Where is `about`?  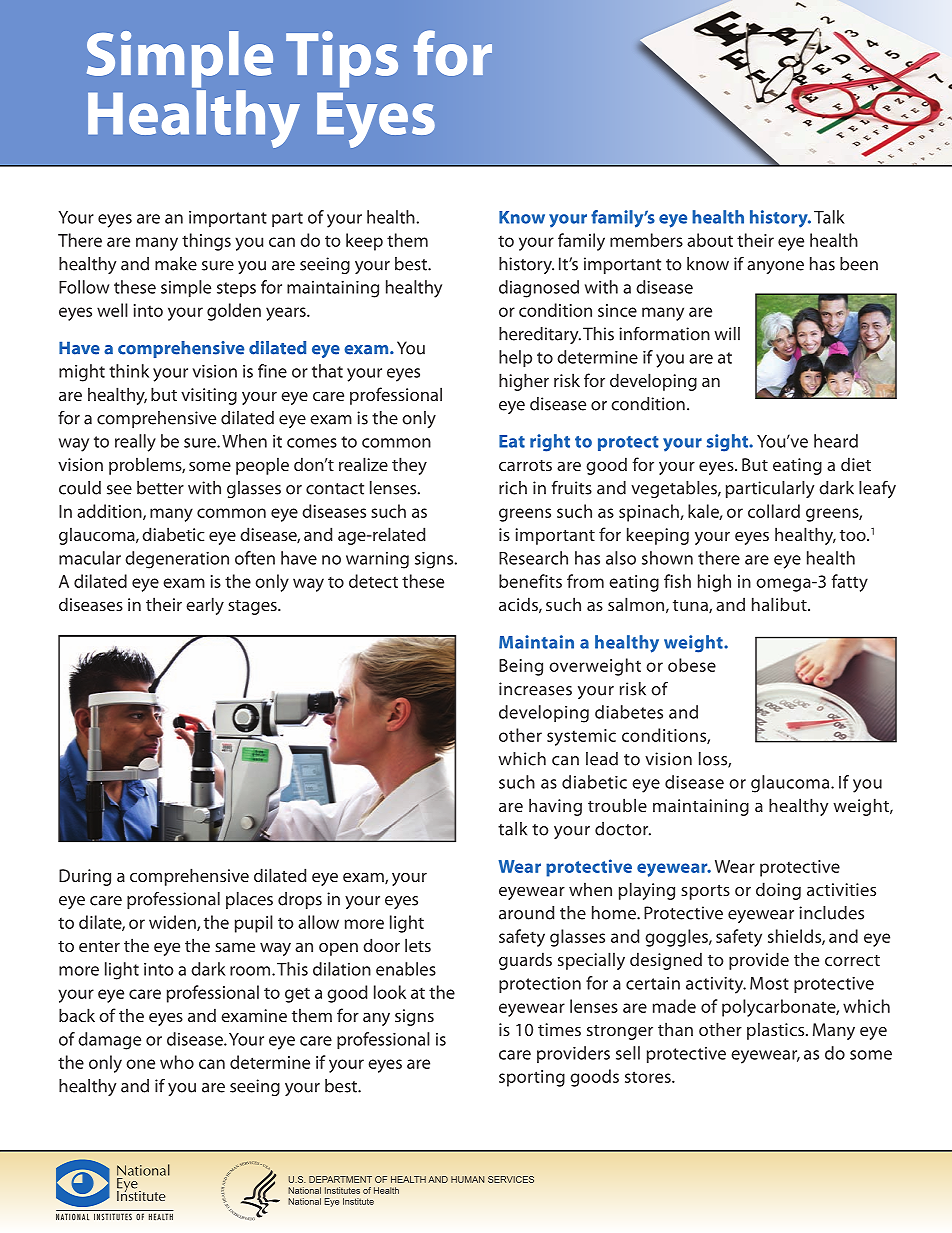
about is located at coordinates (710, 240).
